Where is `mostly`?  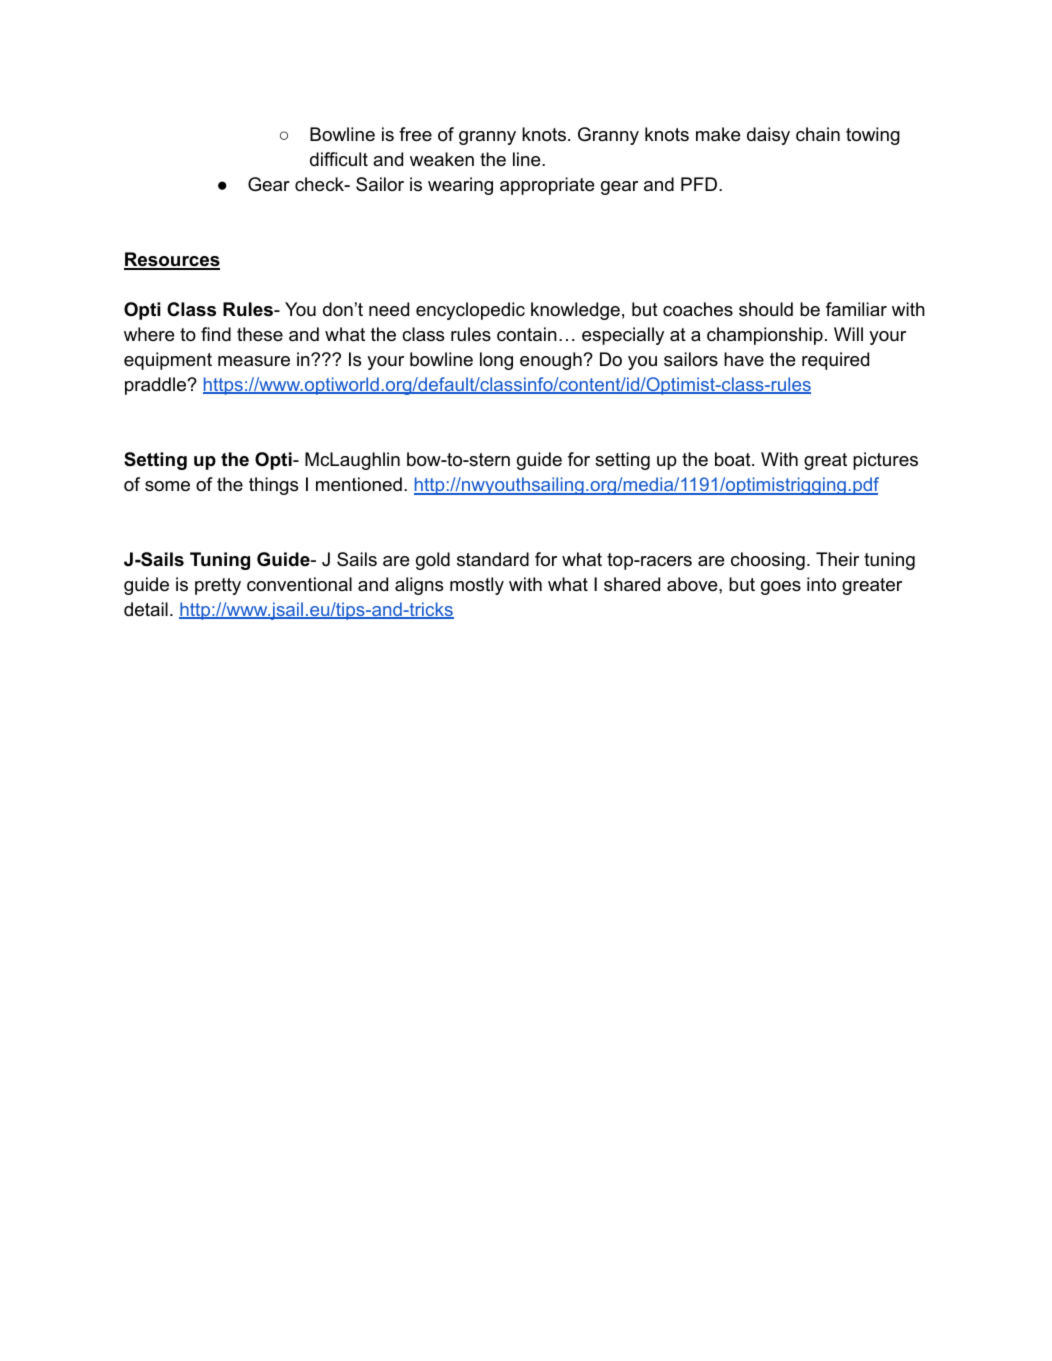
mostly is located at coordinates (477, 586).
